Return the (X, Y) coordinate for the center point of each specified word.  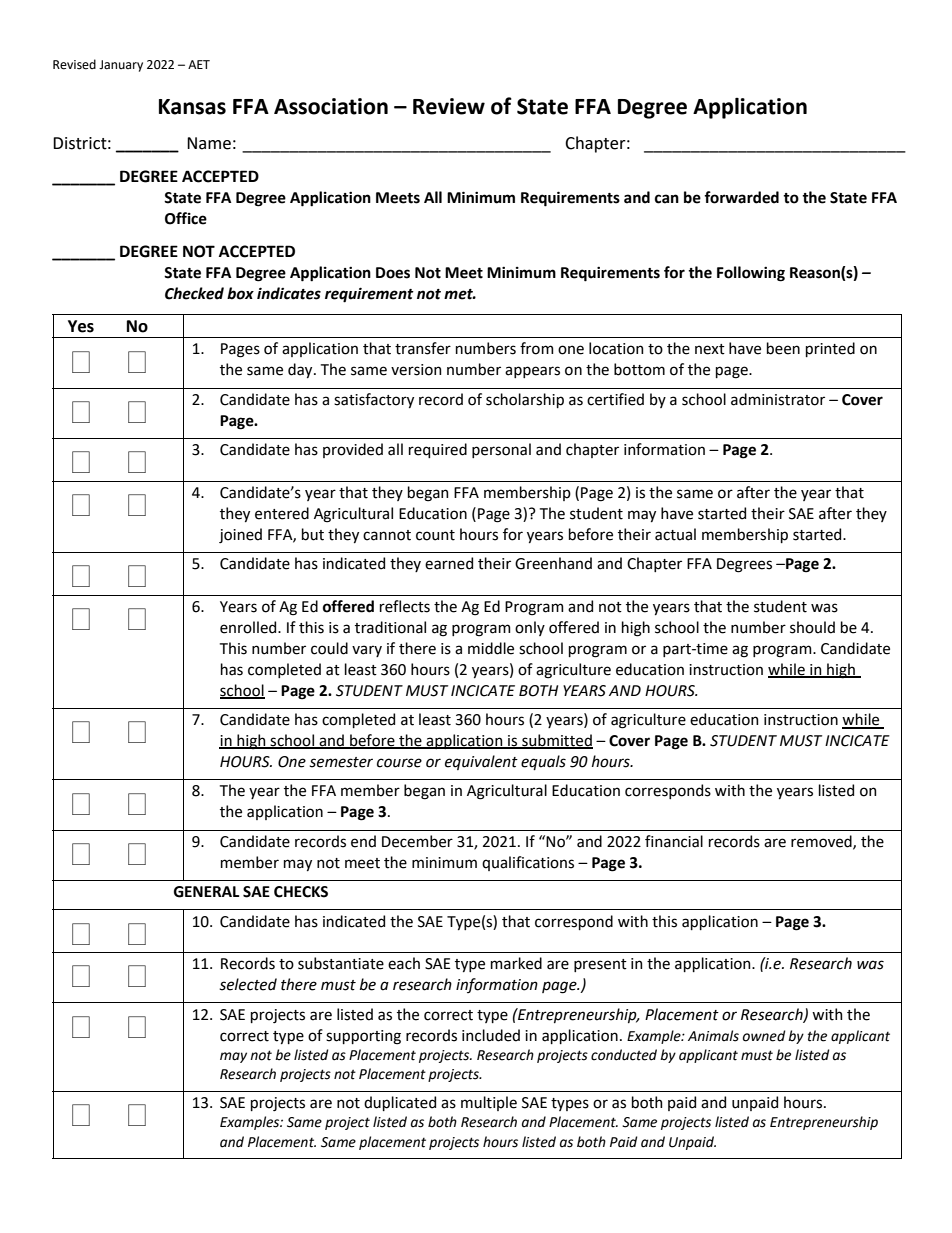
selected (248, 984)
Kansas (192, 107)
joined (240, 535)
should (812, 627)
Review (449, 106)
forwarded (741, 197)
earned (449, 563)
